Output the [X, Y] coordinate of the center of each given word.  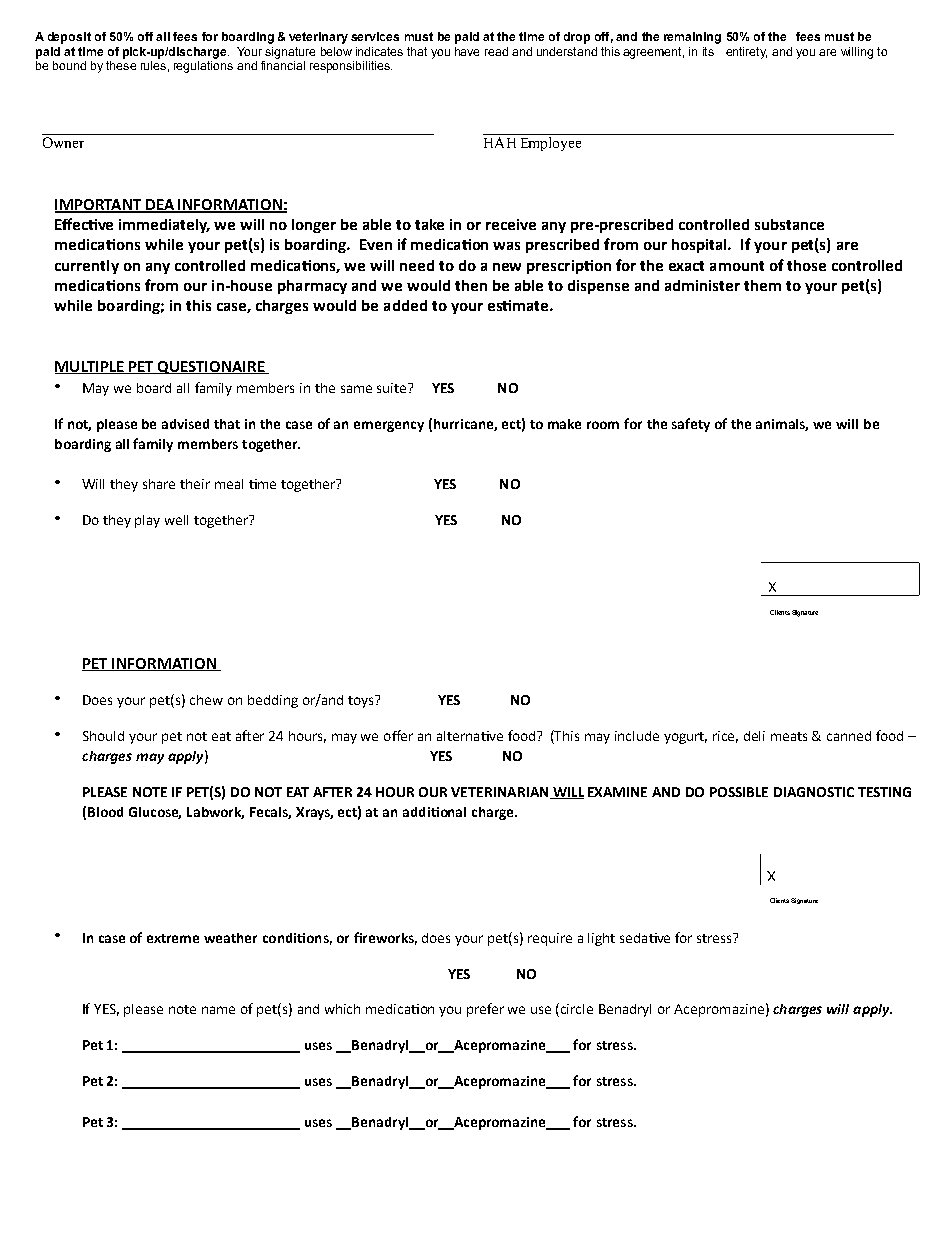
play [147, 521]
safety [691, 425]
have [467, 51]
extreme [173, 938]
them [762, 285]
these [121, 64]
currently [87, 267]
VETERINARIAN [501, 793]
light [601, 939]
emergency [389, 426]
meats [789, 736]
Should [103, 736]
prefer [485, 1010]
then [471, 285]
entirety [746, 53]
